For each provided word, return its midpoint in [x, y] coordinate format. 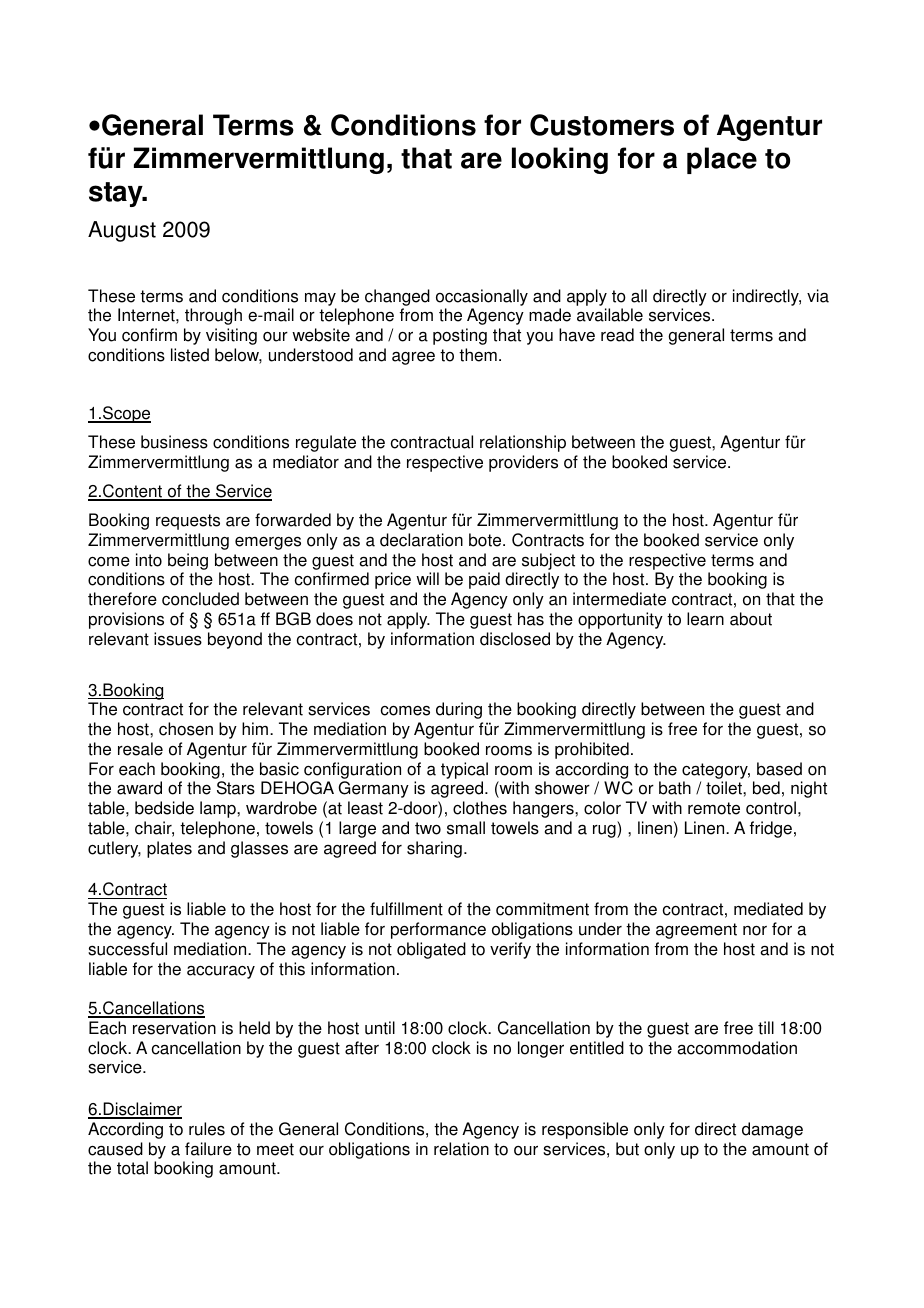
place [722, 160]
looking [560, 160]
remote [714, 808]
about [751, 619]
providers [523, 463]
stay [117, 194]
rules [207, 1129]
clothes [480, 808]
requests [188, 522]
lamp [219, 809]
